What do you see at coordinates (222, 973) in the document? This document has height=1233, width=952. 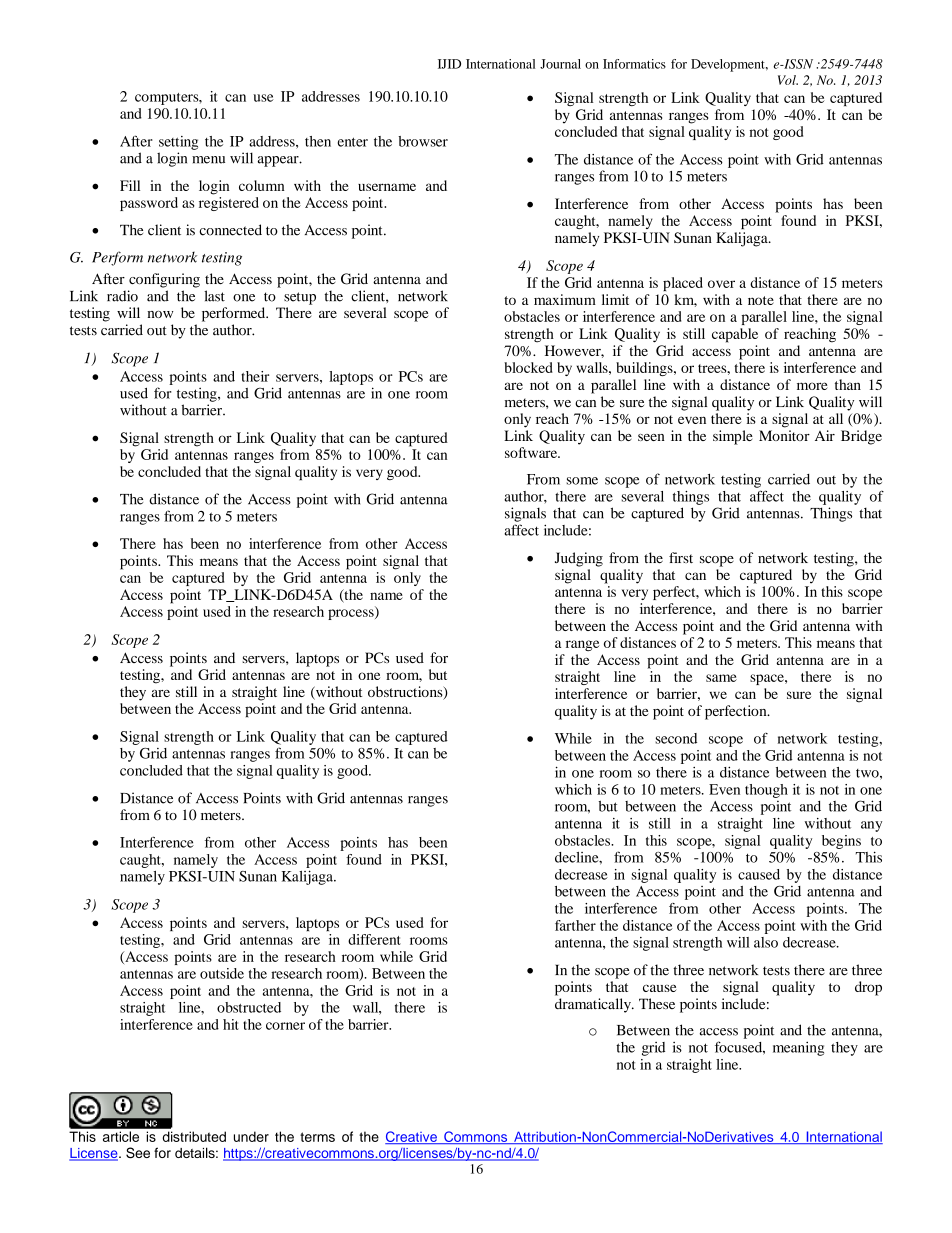 I see `outside` at bounding box center [222, 973].
